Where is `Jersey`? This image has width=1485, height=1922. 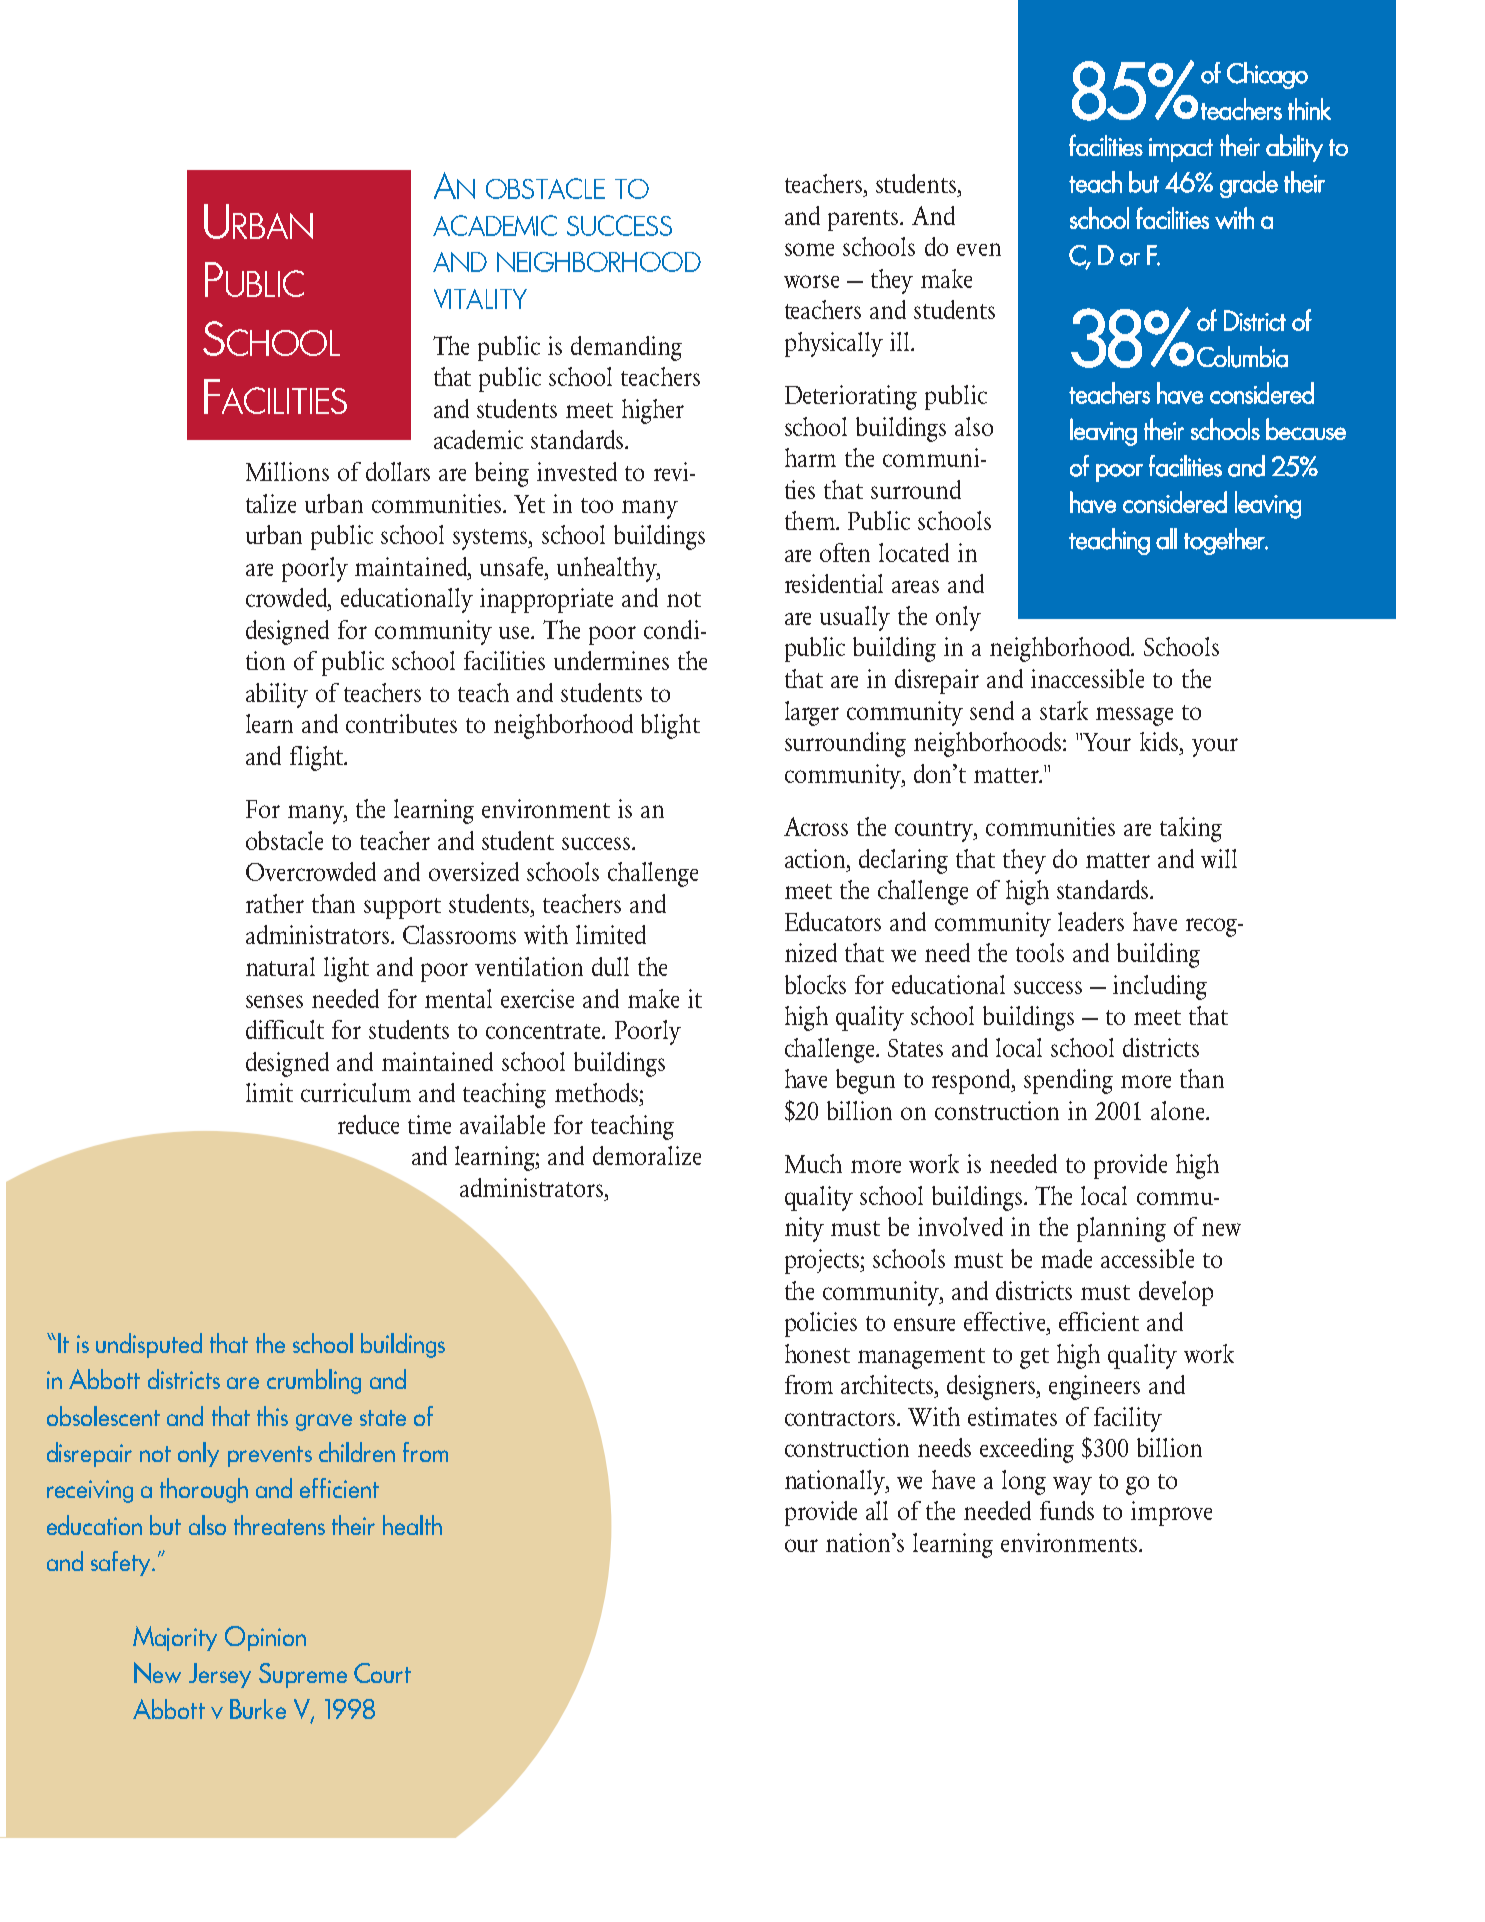
Jersey is located at coordinates (220, 1675).
